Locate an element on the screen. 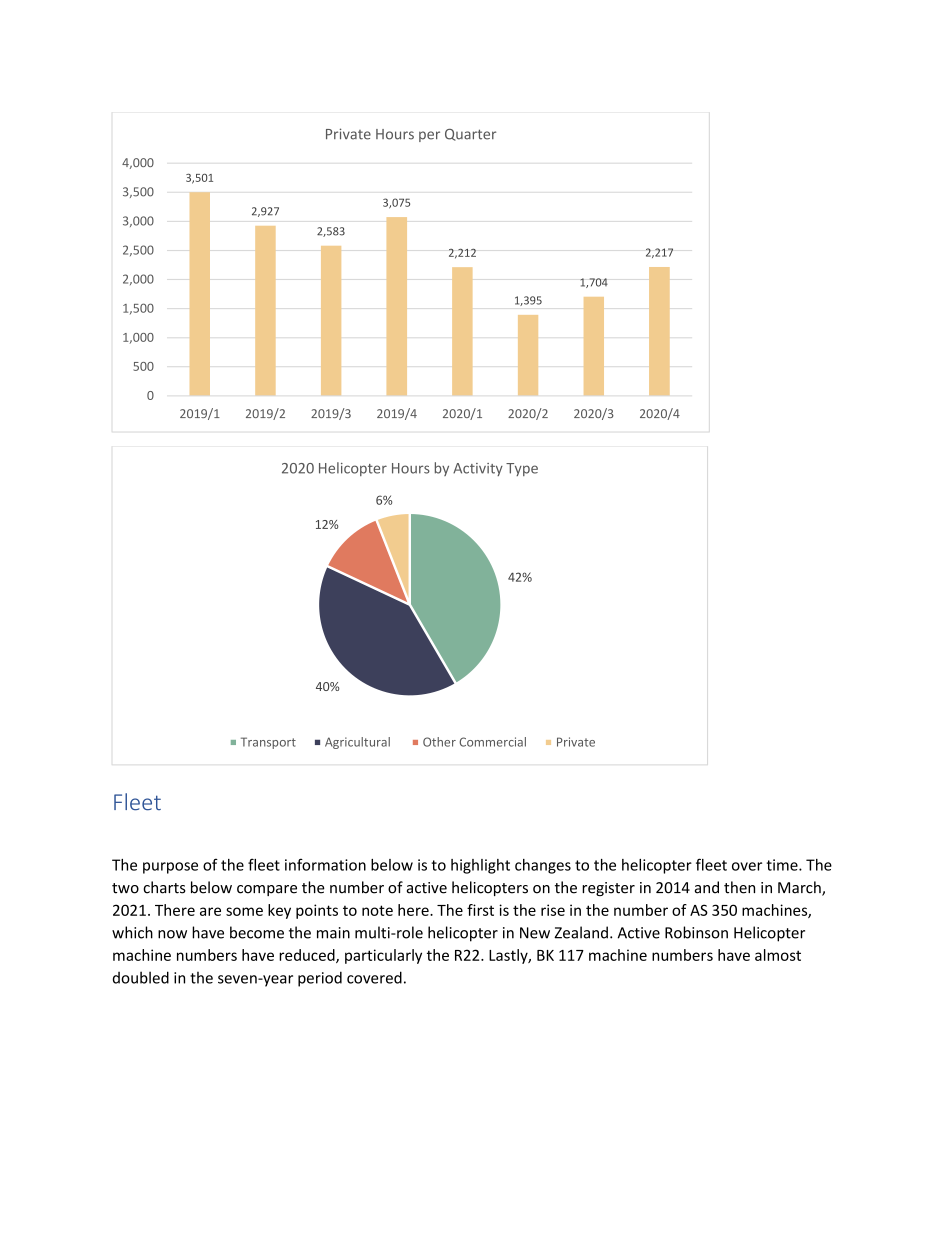 This screenshot has width=952, height=1233. Quarter is located at coordinates (470, 135).
